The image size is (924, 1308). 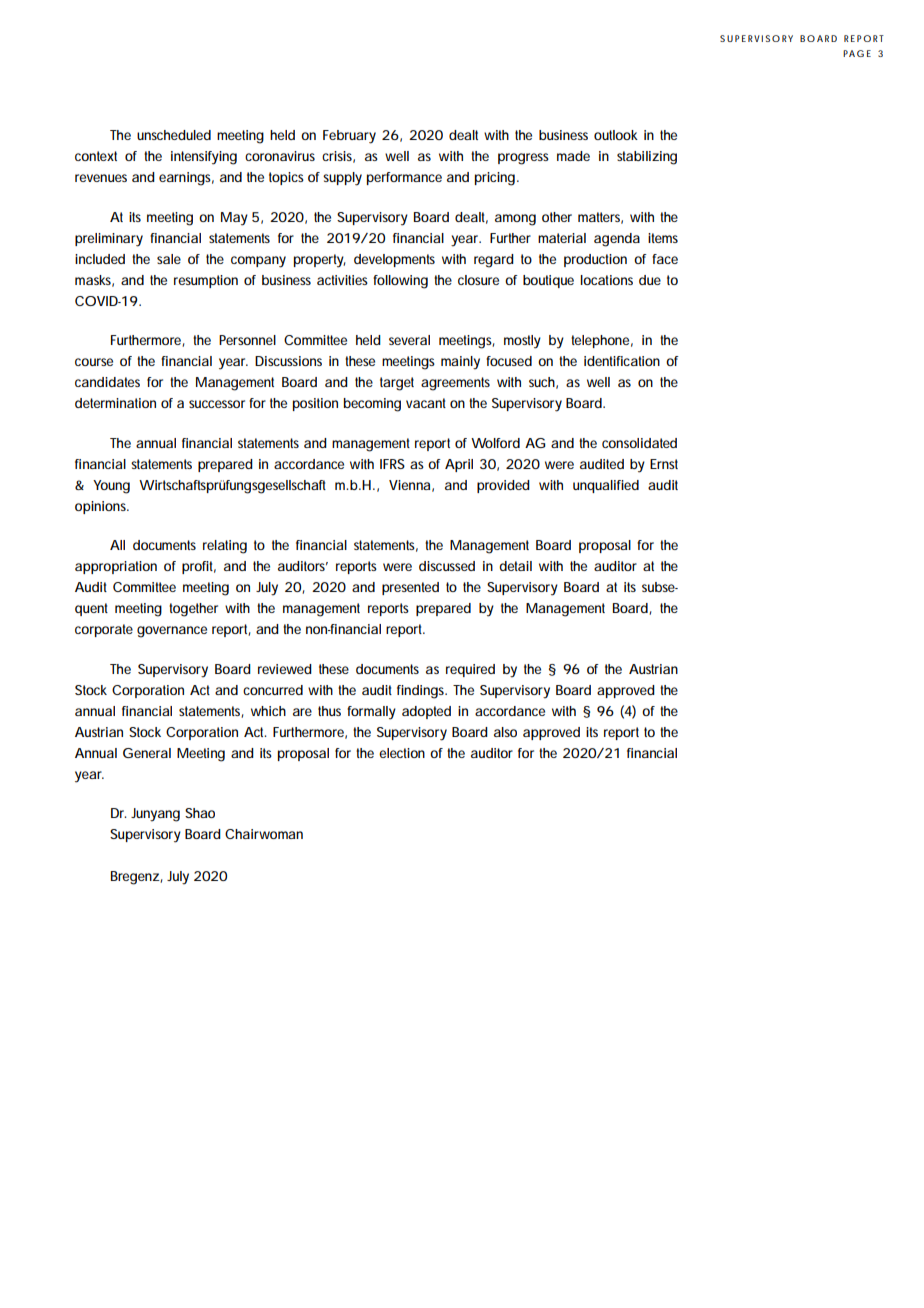 What do you see at coordinates (505, 732) in the document?
I see `also` at bounding box center [505, 732].
